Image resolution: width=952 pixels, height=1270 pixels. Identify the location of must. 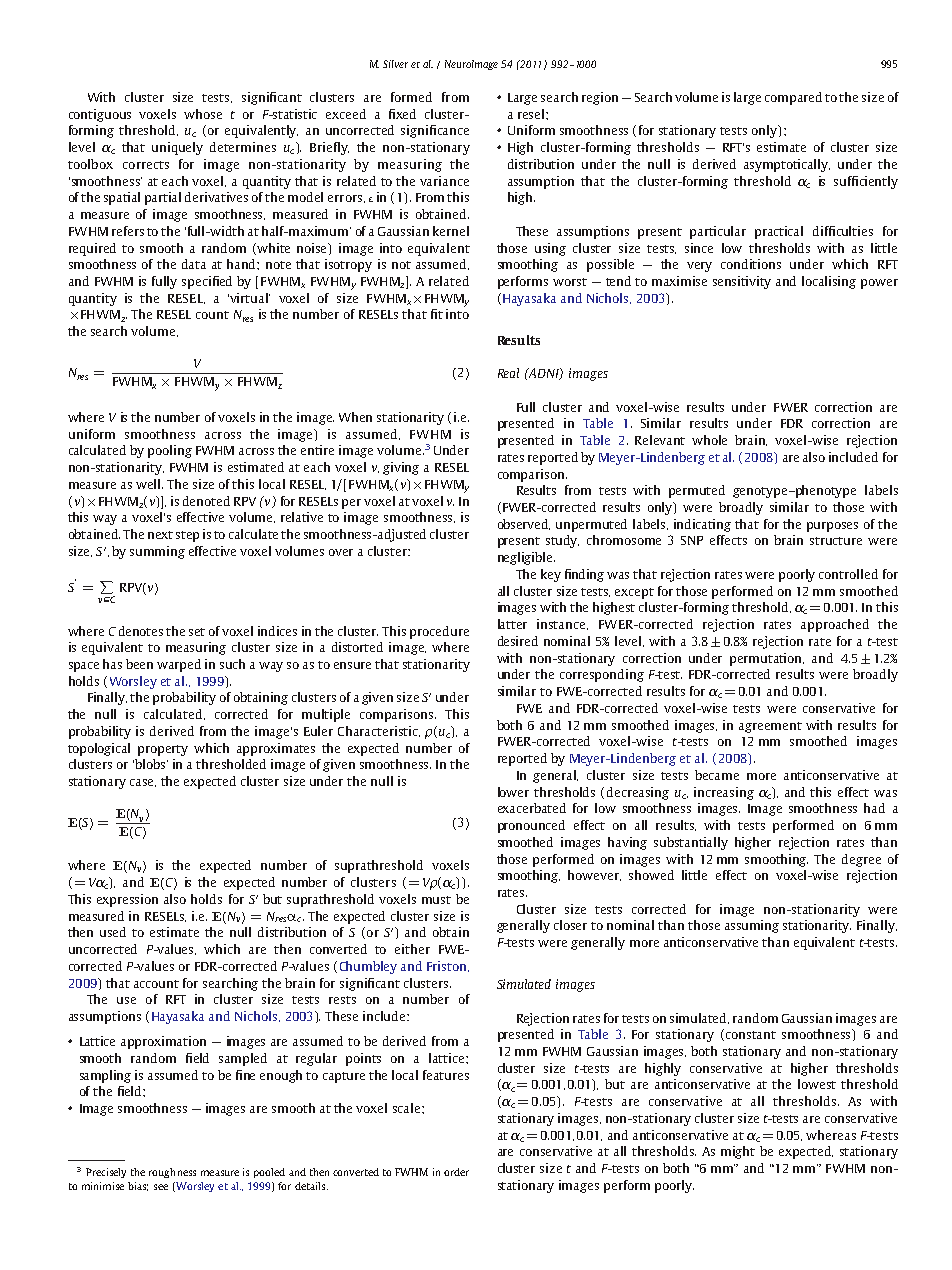
(436, 900).
